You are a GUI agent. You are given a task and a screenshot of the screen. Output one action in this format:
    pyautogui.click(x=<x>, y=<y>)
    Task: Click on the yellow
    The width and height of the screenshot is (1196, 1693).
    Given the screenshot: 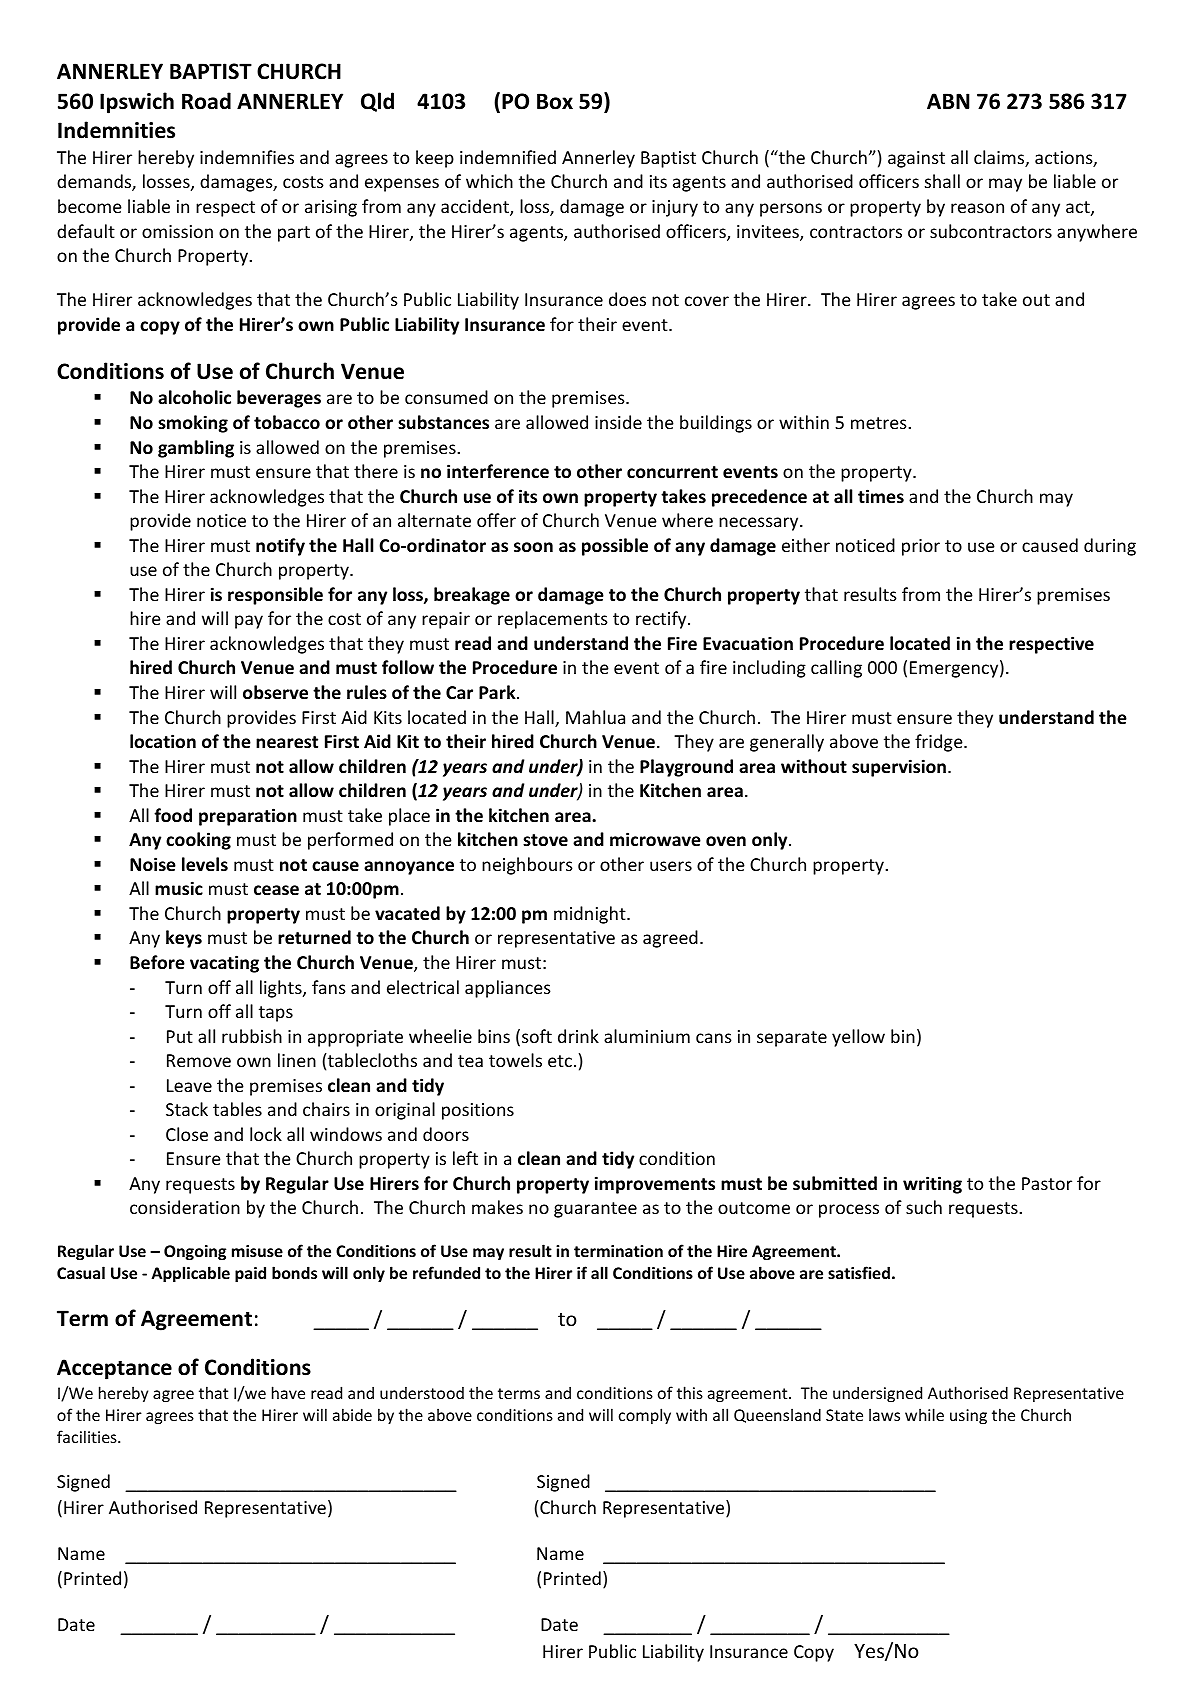 What is the action you would take?
    pyautogui.click(x=858, y=1038)
